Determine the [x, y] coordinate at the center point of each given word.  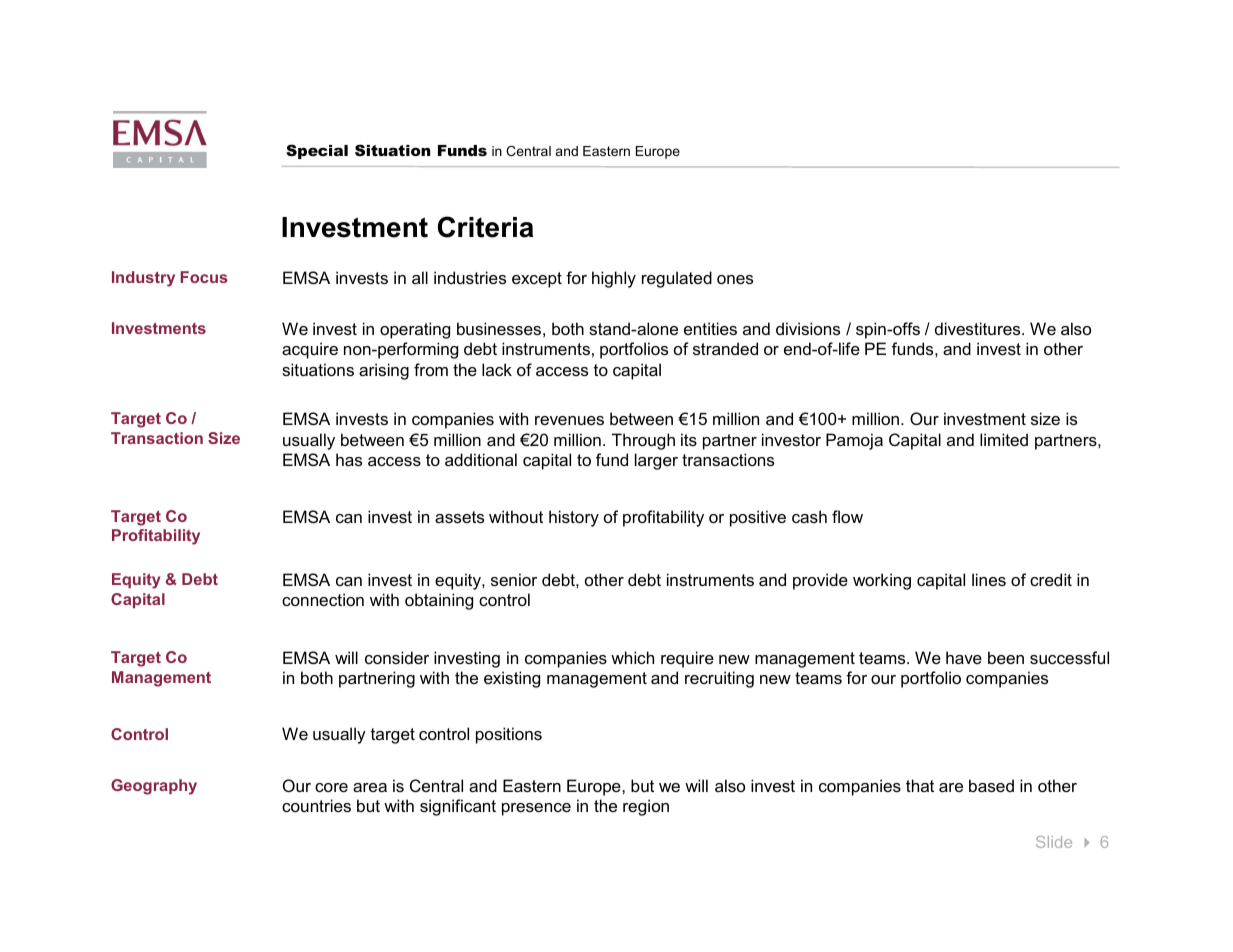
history [574, 518]
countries [316, 805]
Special [317, 151]
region [646, 807]
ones [735, 279]
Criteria [485, 227]
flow [847, 516]
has [349, 459]
